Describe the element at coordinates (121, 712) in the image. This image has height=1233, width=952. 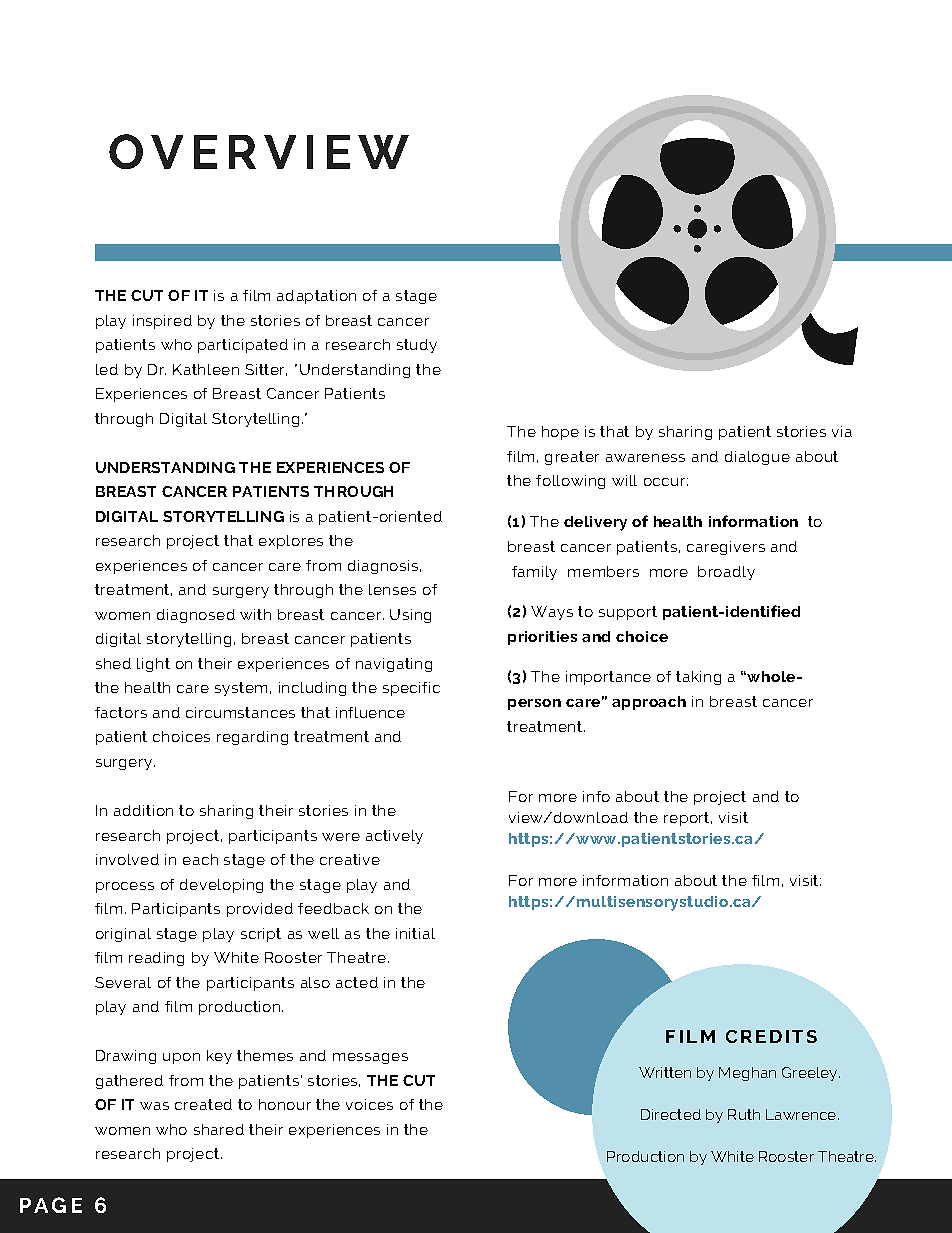
I see `factors` at that location.
